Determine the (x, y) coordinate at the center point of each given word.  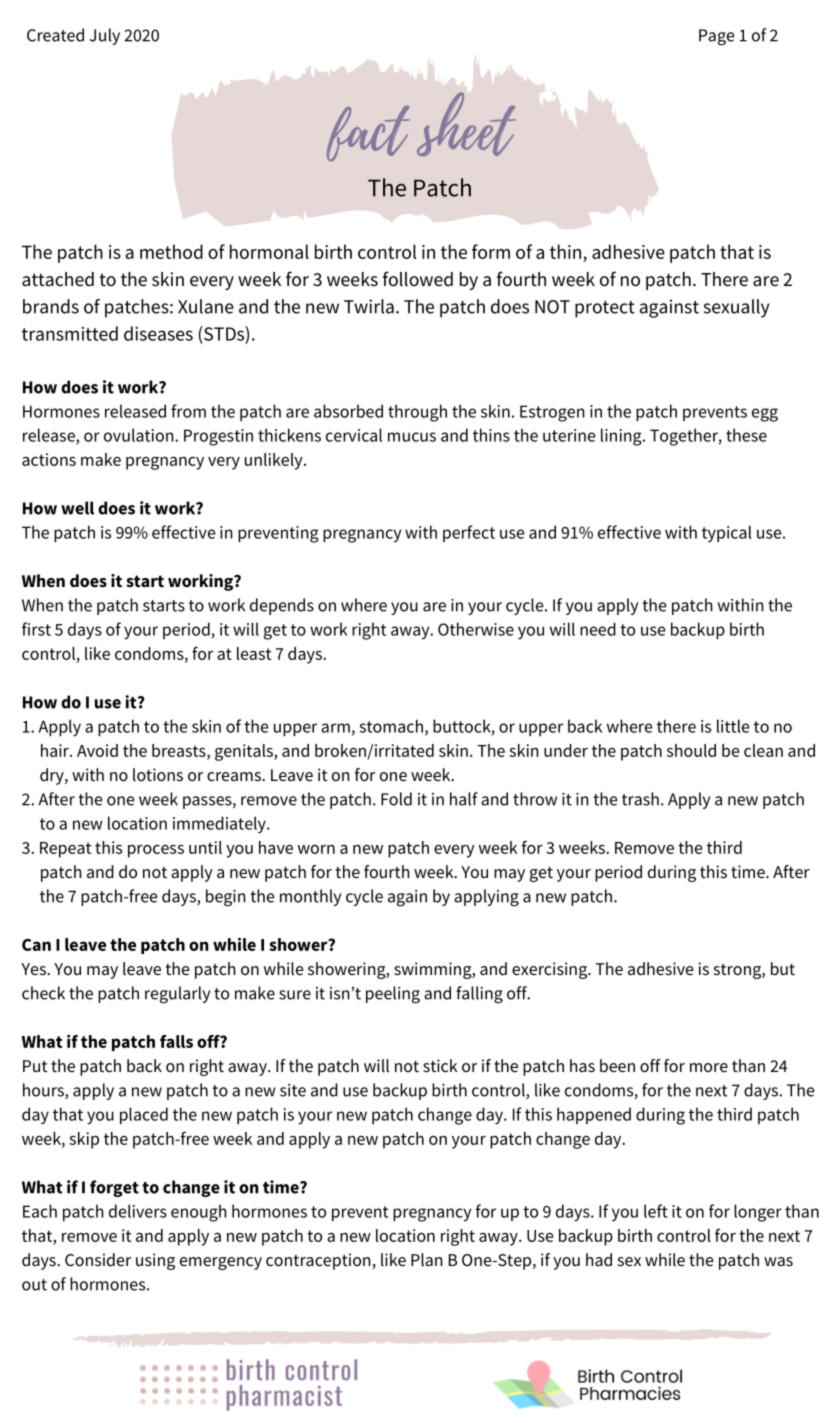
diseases (158, 333)
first (36, 629)
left (656, 1211)
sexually (736, 308)
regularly (177, 995)
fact (368, 133)
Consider (98, 1260)
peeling (393, 995)
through (417, 413)
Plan (427, 1259)
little (733, 726)
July (105, 36)
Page (717, 37)
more (709, 1068)
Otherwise (476, 629)
